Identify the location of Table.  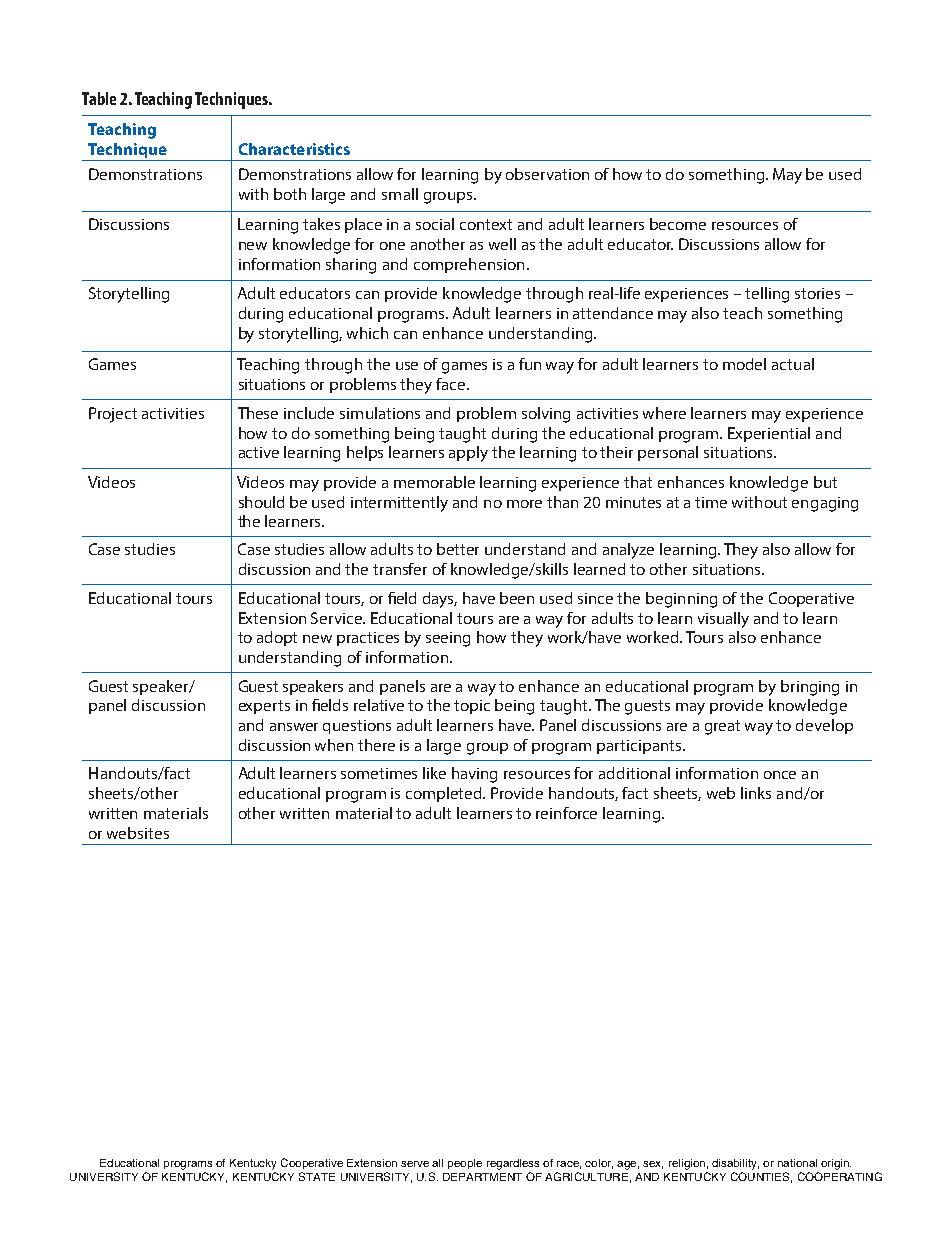
(99, 98).
